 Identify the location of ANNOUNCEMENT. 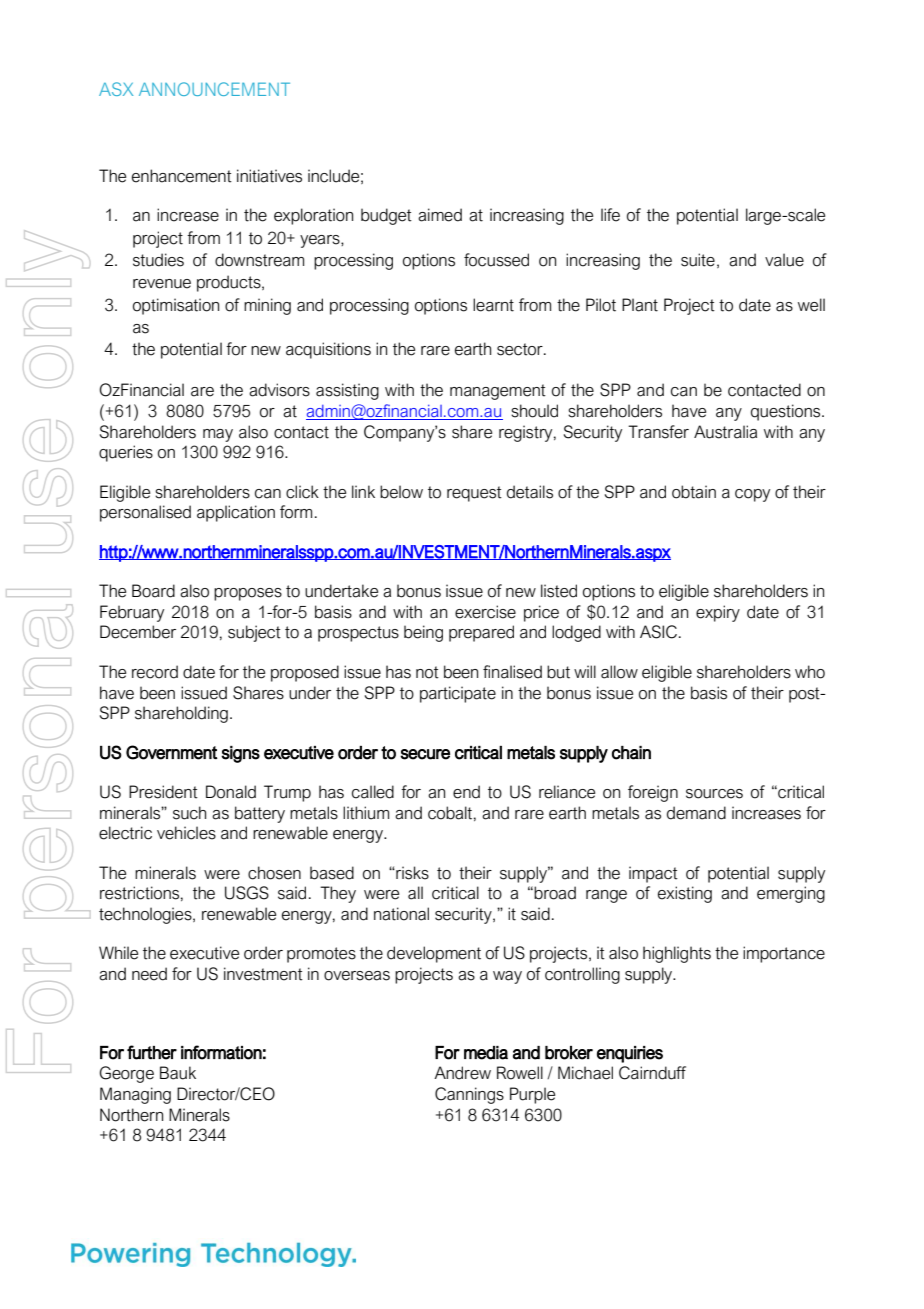
(214, 89).
